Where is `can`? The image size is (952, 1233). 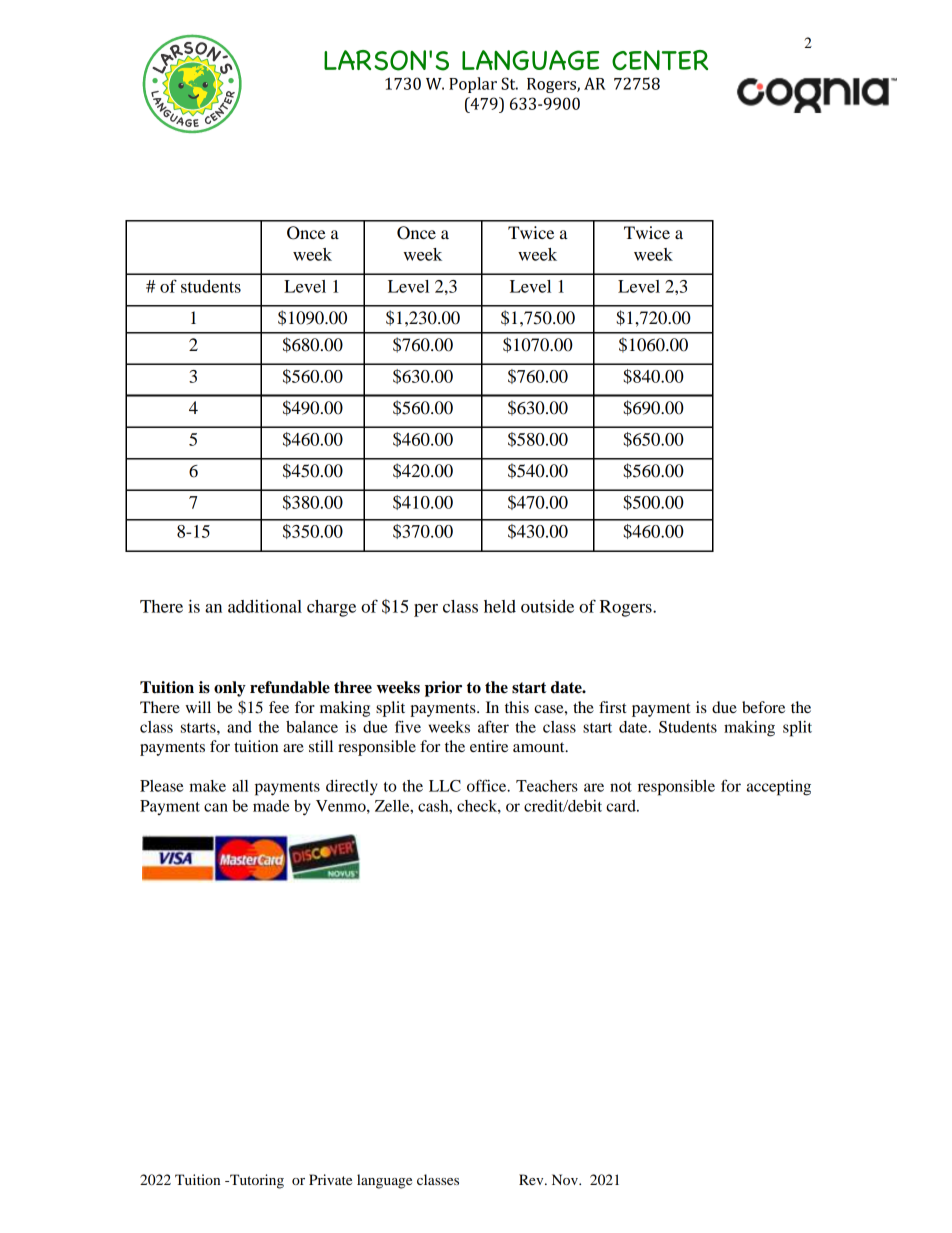 can is located at coordinates (216, 807).
